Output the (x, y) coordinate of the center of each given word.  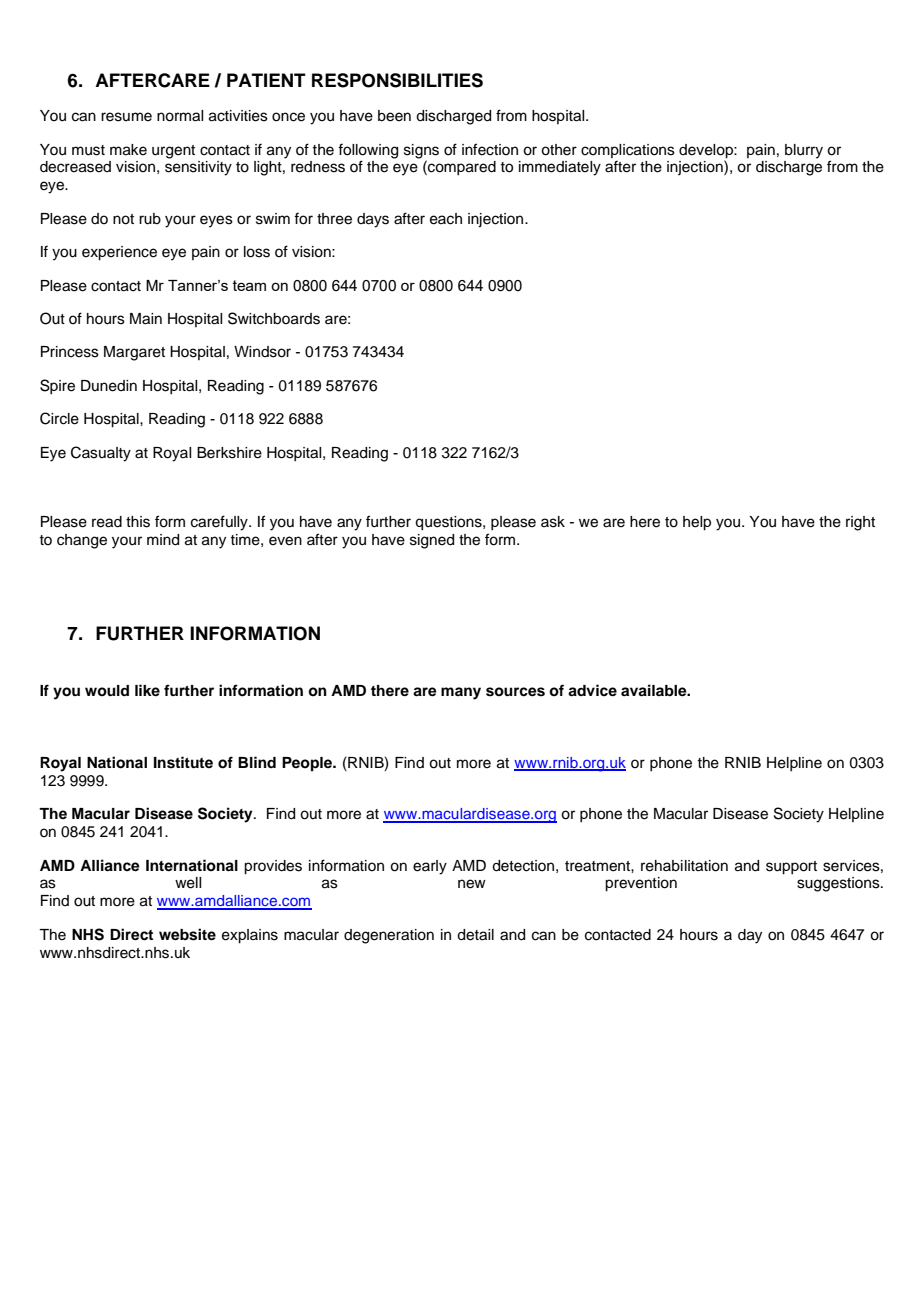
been (394, 116)
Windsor (262, 352)
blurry (804, 151)
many (461, 693)
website (187, 934)
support (791, 868)
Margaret (134, 353)
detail (475, 935)
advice (592, 690)
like (147, 690)
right (860, 523)
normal (180, 116)
